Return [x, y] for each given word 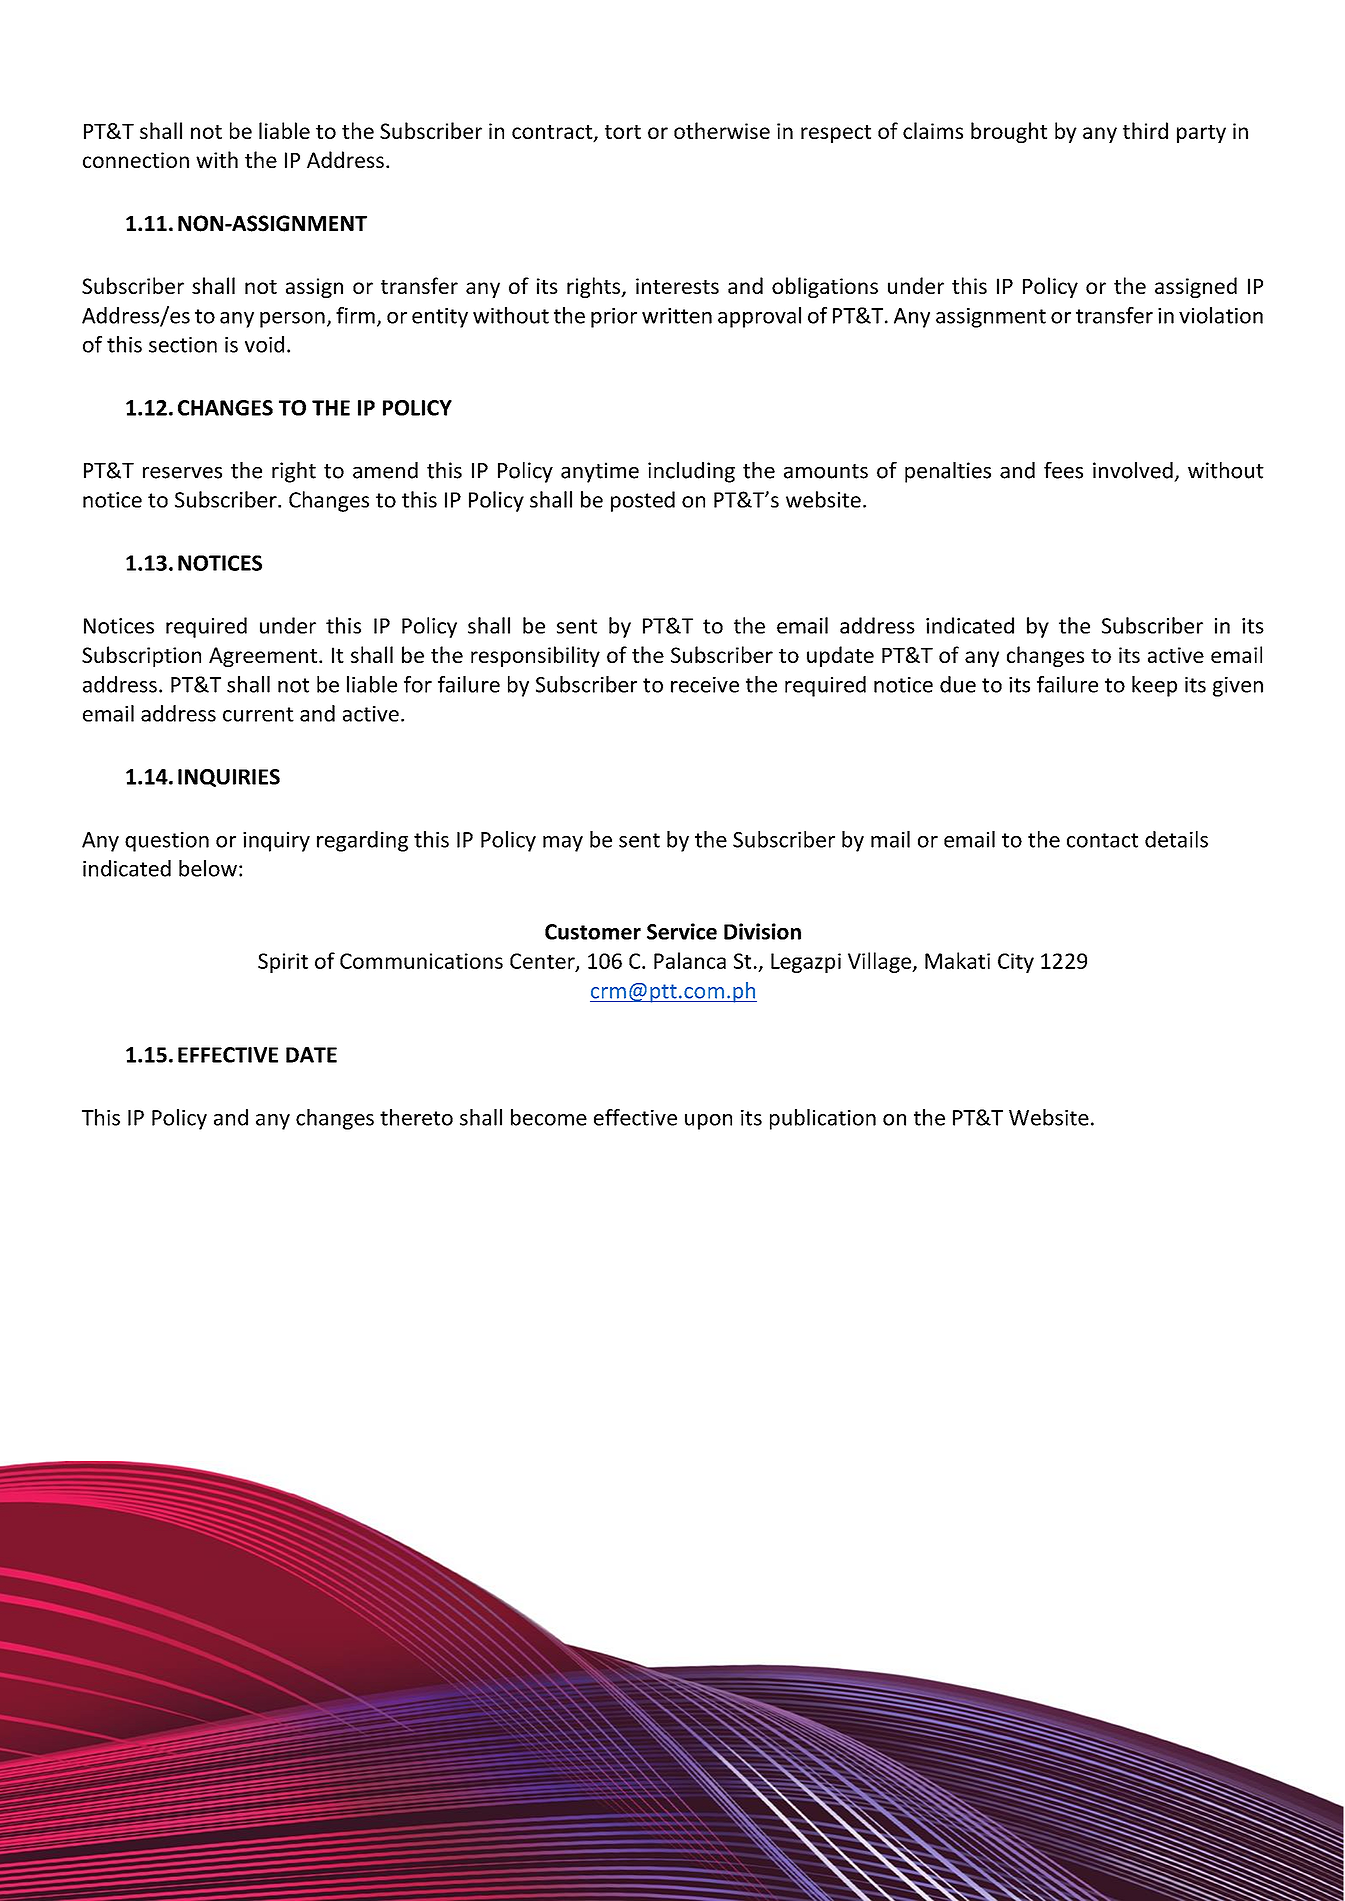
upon [708, 1122]
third [1145, 130]
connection [136, 160]
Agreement [264, 657]
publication [823, 1119]
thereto [416, 1117]
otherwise [722, 130]
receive [705, 685]
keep [1154, 686]
